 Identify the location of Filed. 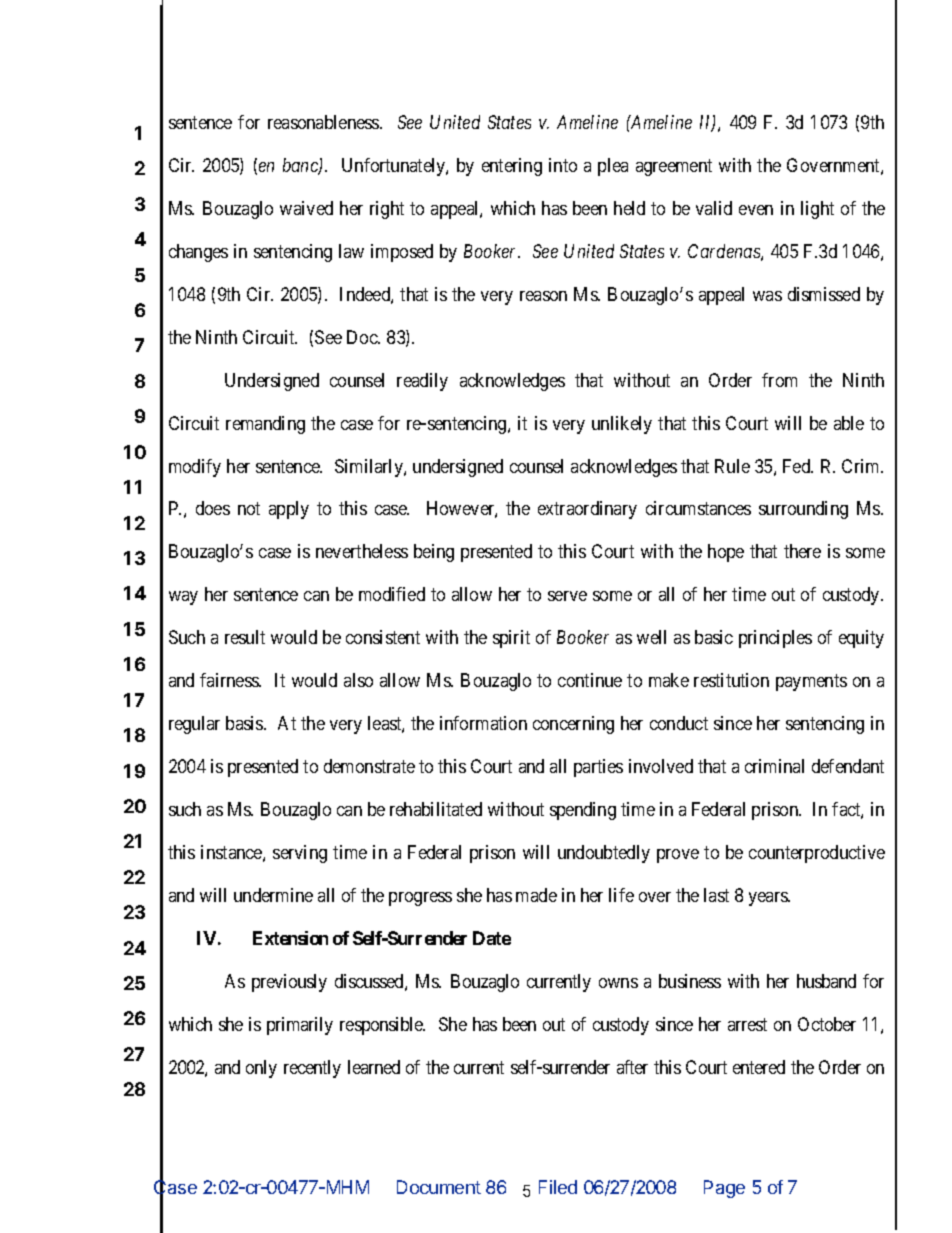
(558, 1187).
